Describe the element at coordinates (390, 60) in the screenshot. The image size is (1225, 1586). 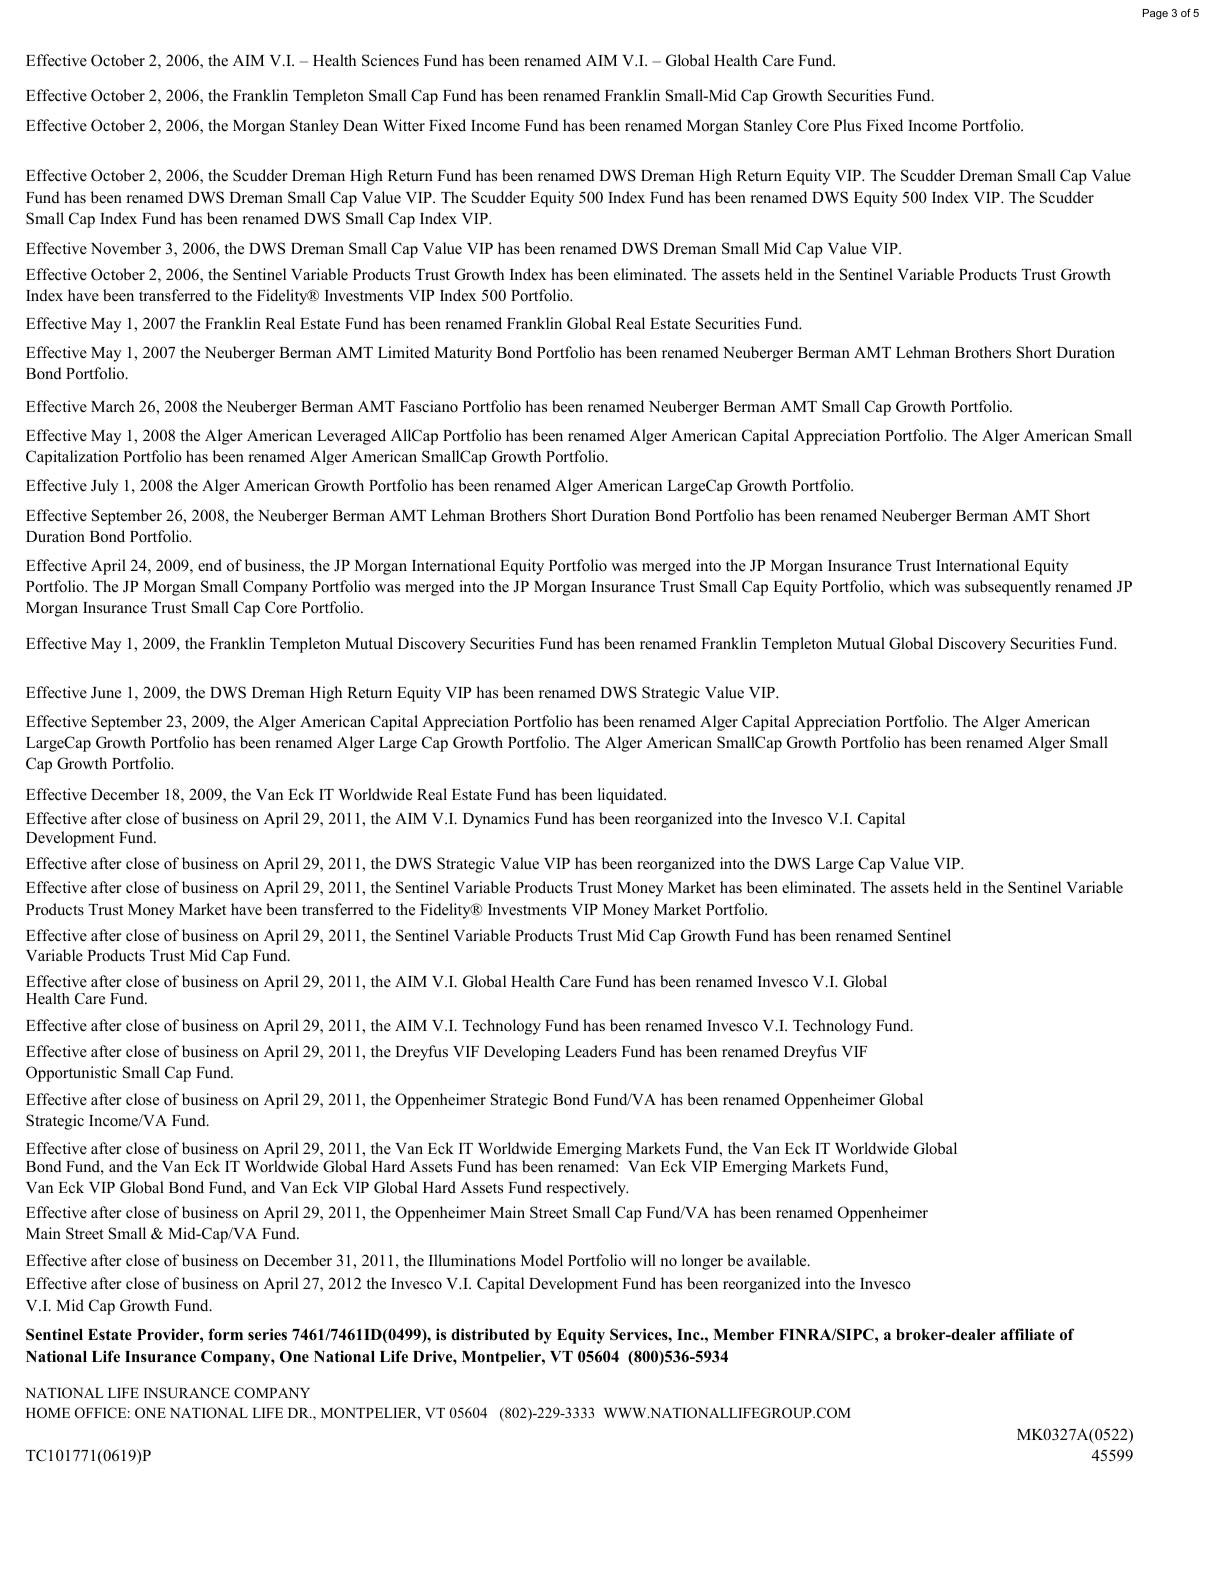
I see `Sciences` at that location.
